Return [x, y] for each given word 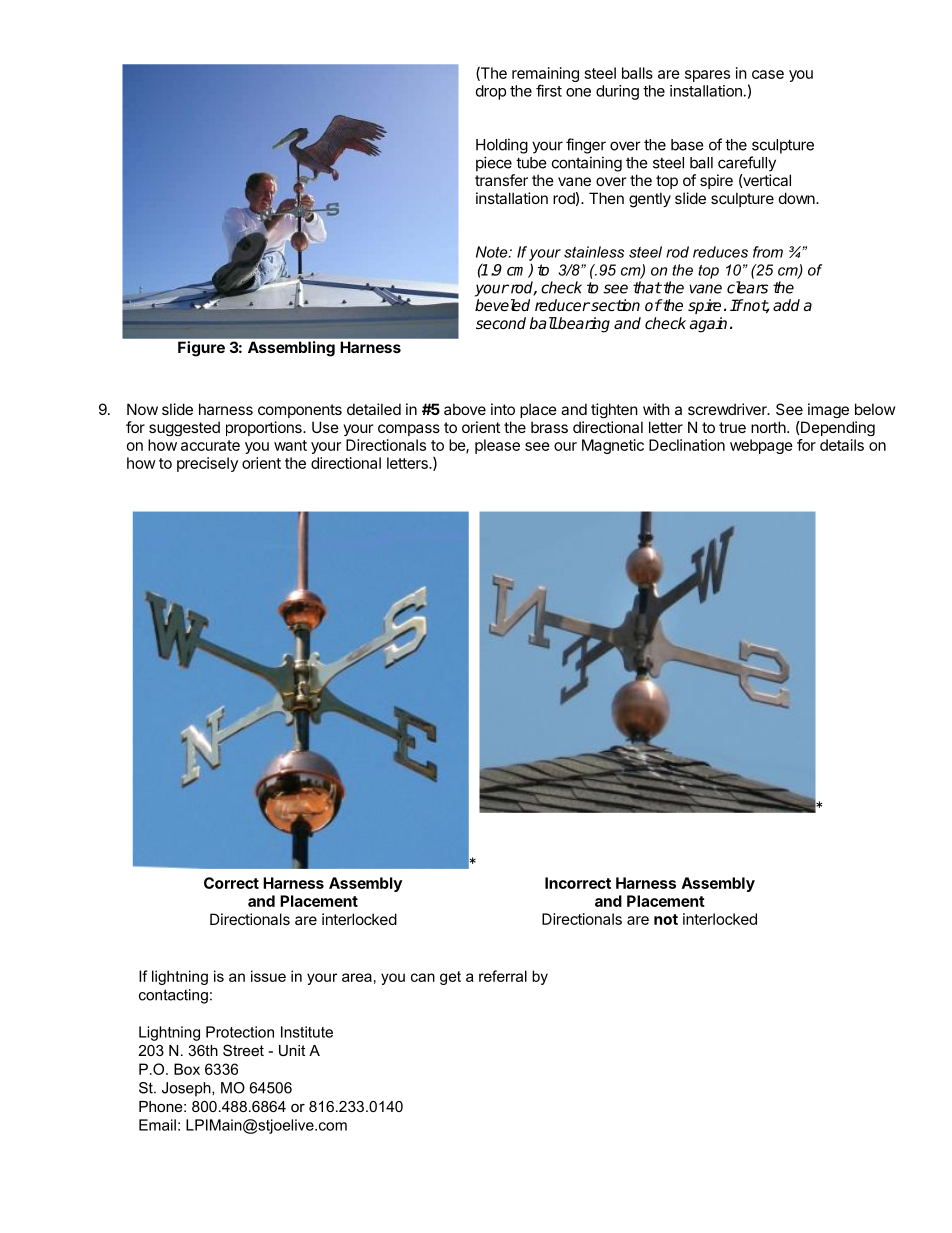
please [497, 446]
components [300, 411]
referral [503, 976]
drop [491, 92]
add [786, 305]
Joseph [187, 1089]
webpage [761, 446]
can [423, 977]
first [549, 90]
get [450, 978]
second [501, 323]
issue [268, 976]
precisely [207, 464]
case [768, 74]
